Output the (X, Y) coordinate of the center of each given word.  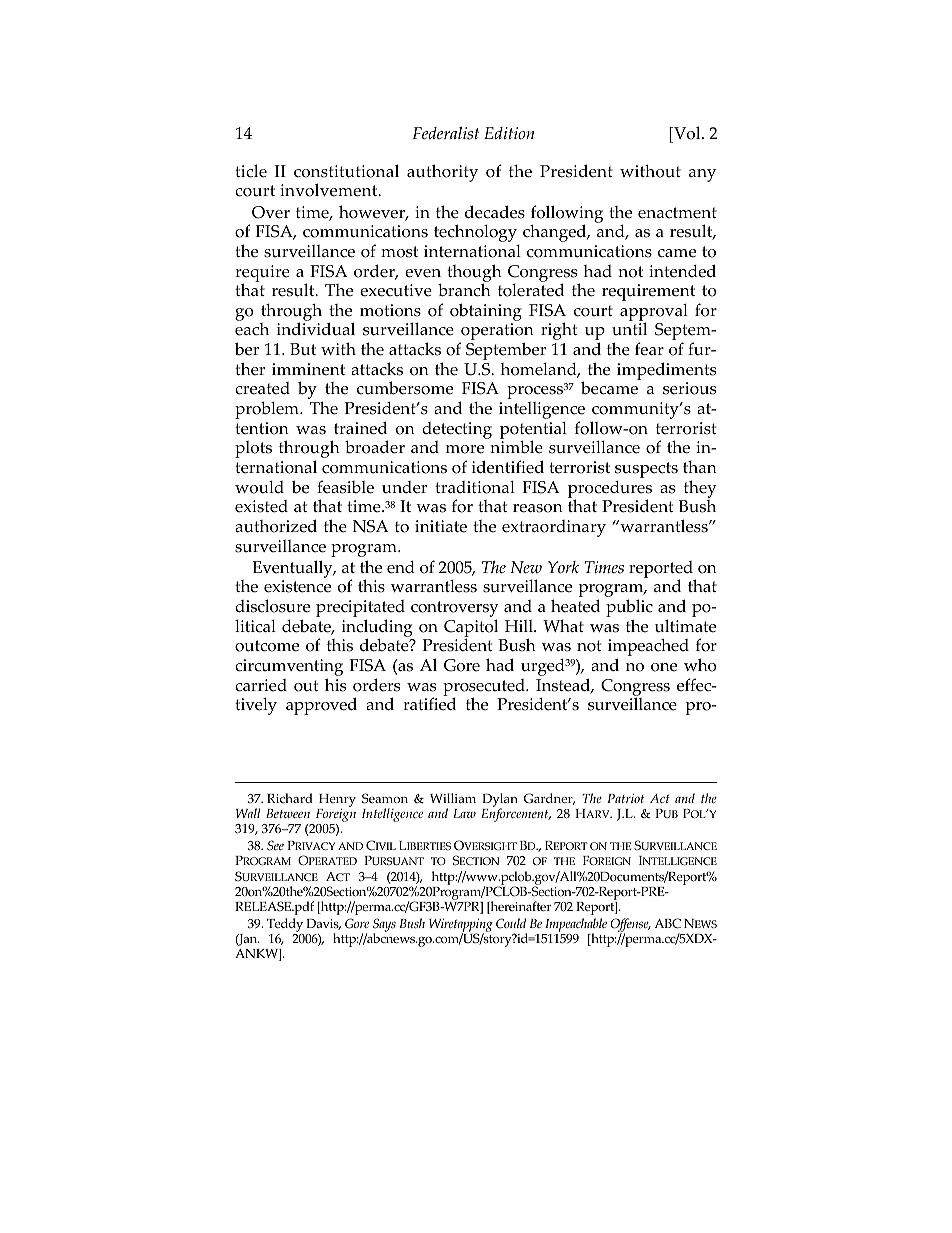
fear (649, 349)
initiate (441, 526)
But (303, 349)
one (664, 667)
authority (442, 173)
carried (261, 685)
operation (497, 333)
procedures (610, 490)
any (702, 175)
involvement (330, 190)
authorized (276, 526)
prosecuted (485, 688)
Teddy (285, 925)
